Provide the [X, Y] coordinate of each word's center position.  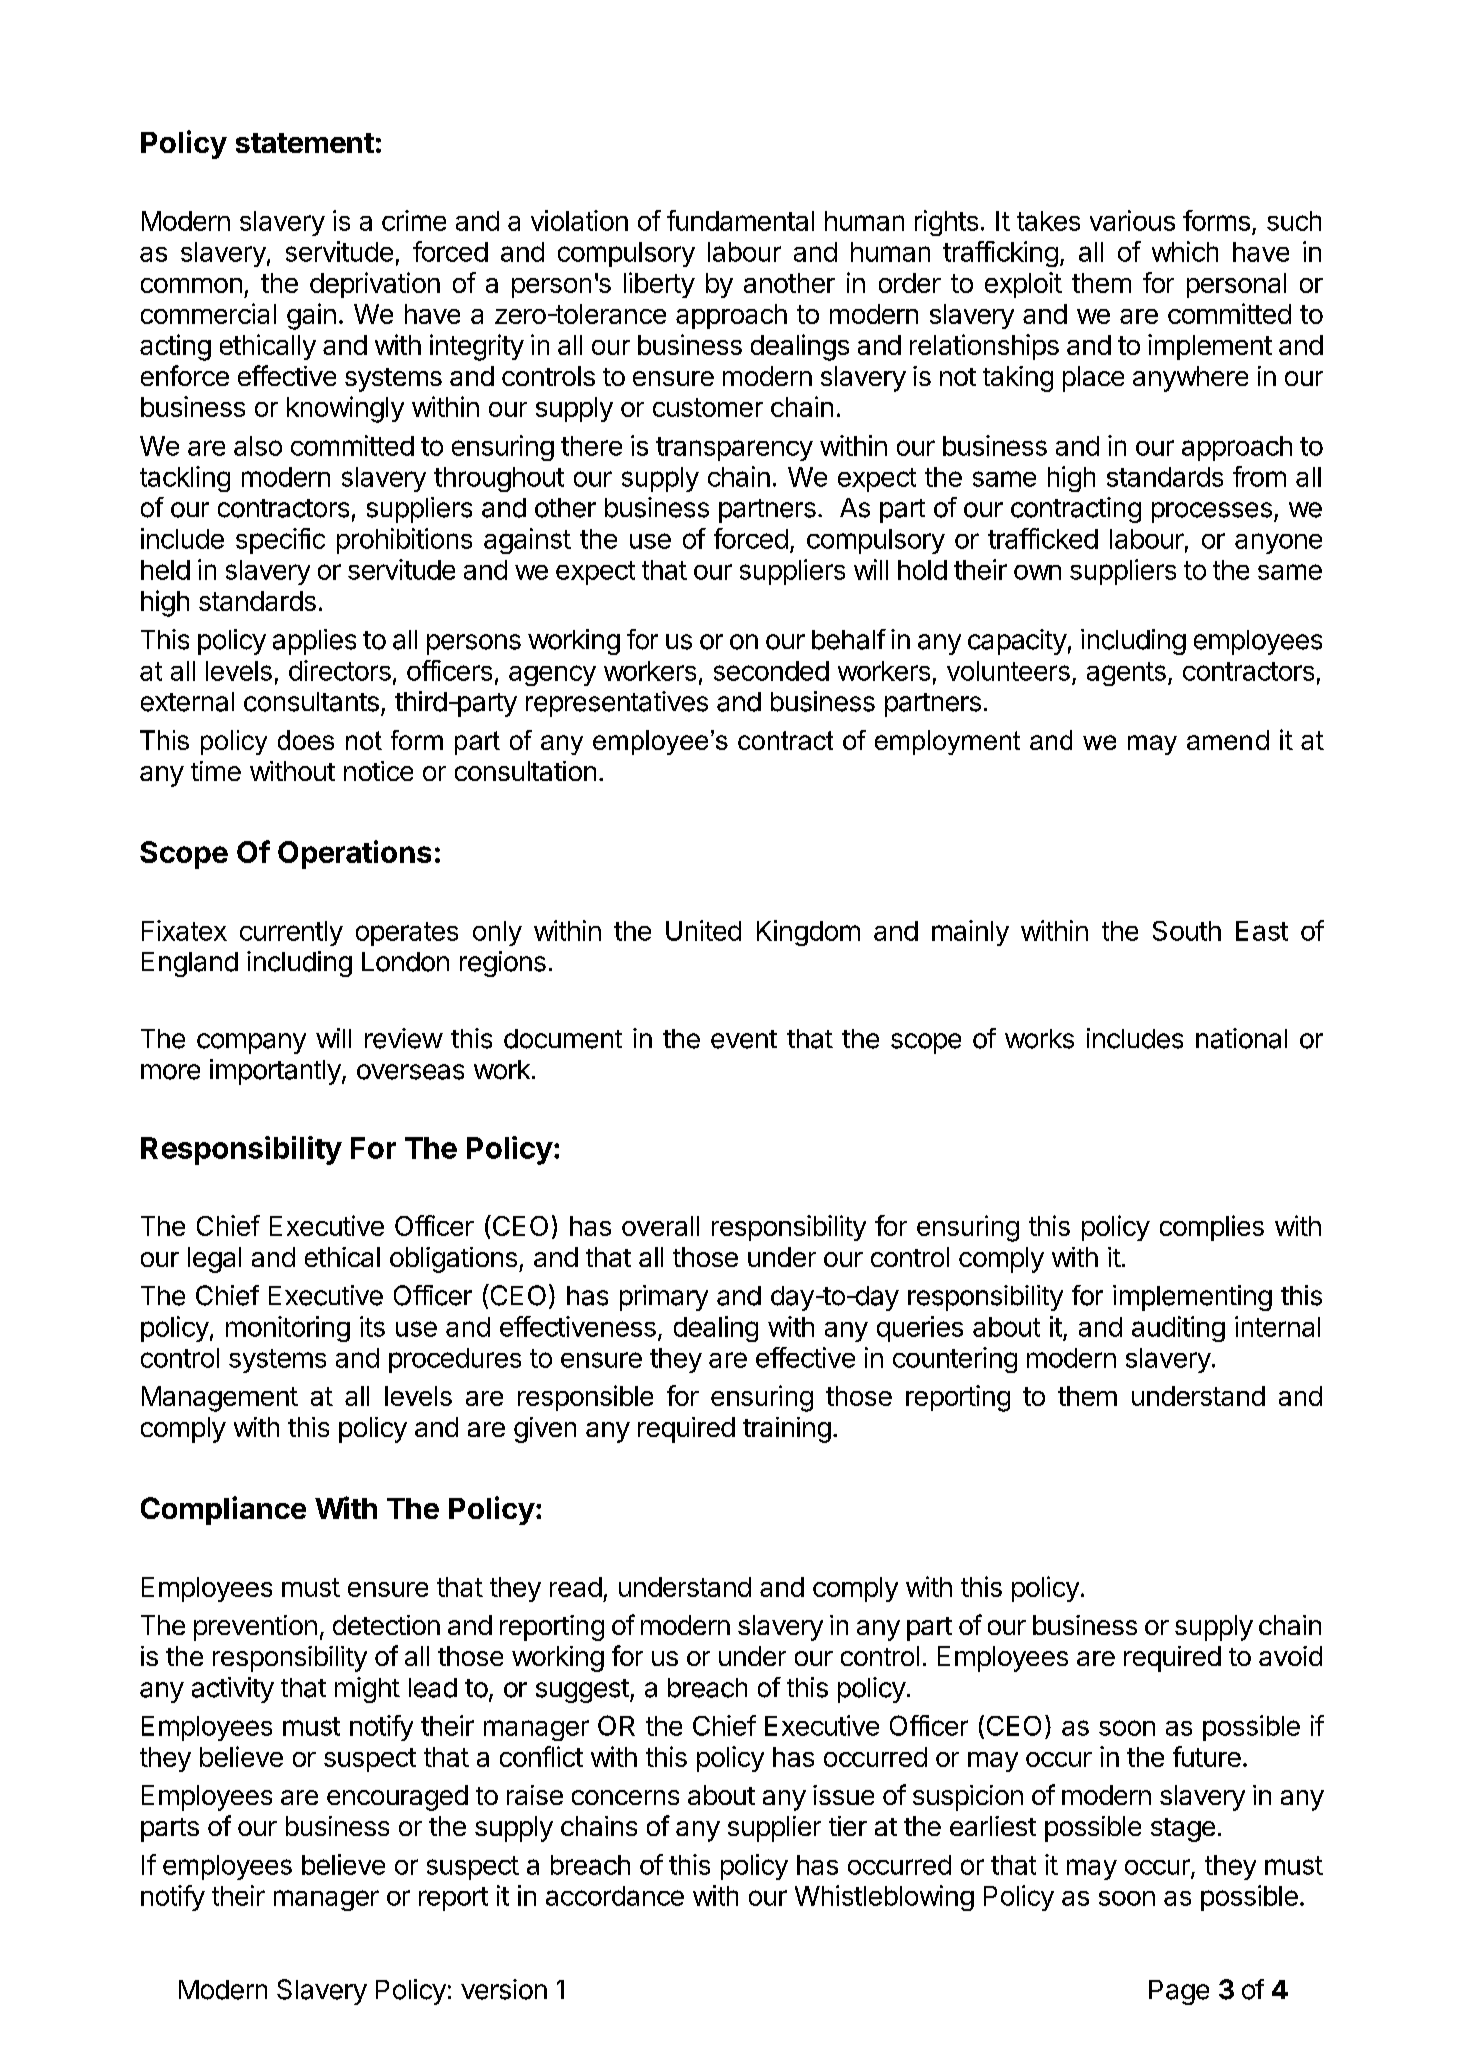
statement [305, 143]
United [703, 930]
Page [1179, 1992]
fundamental [740, 220]
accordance [615, 1896]
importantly [276, 1072]
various [1132, 220]
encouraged [397, 1798]
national [1241, 1038]
